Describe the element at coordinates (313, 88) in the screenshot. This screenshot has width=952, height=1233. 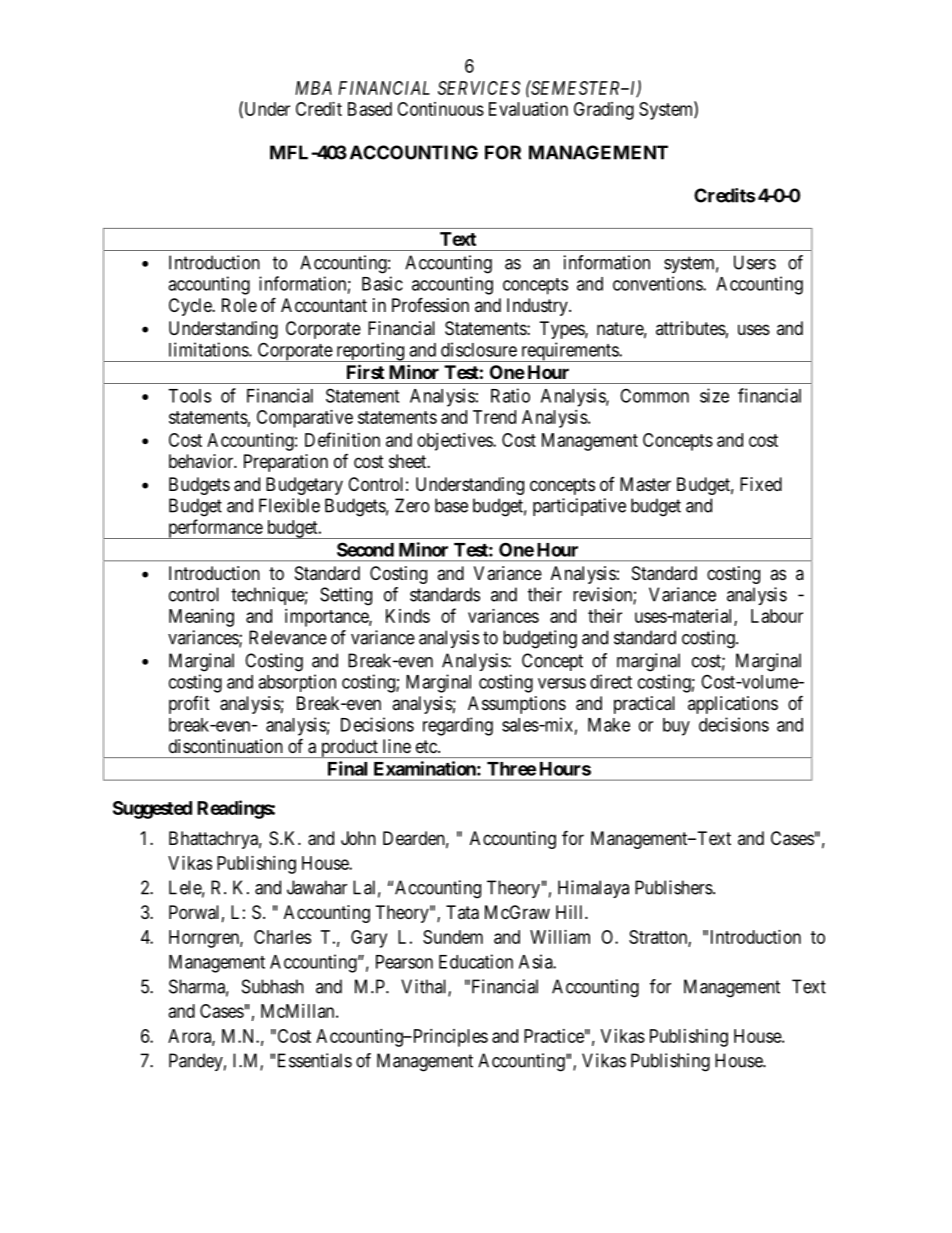
I see `MBA` at that location.
